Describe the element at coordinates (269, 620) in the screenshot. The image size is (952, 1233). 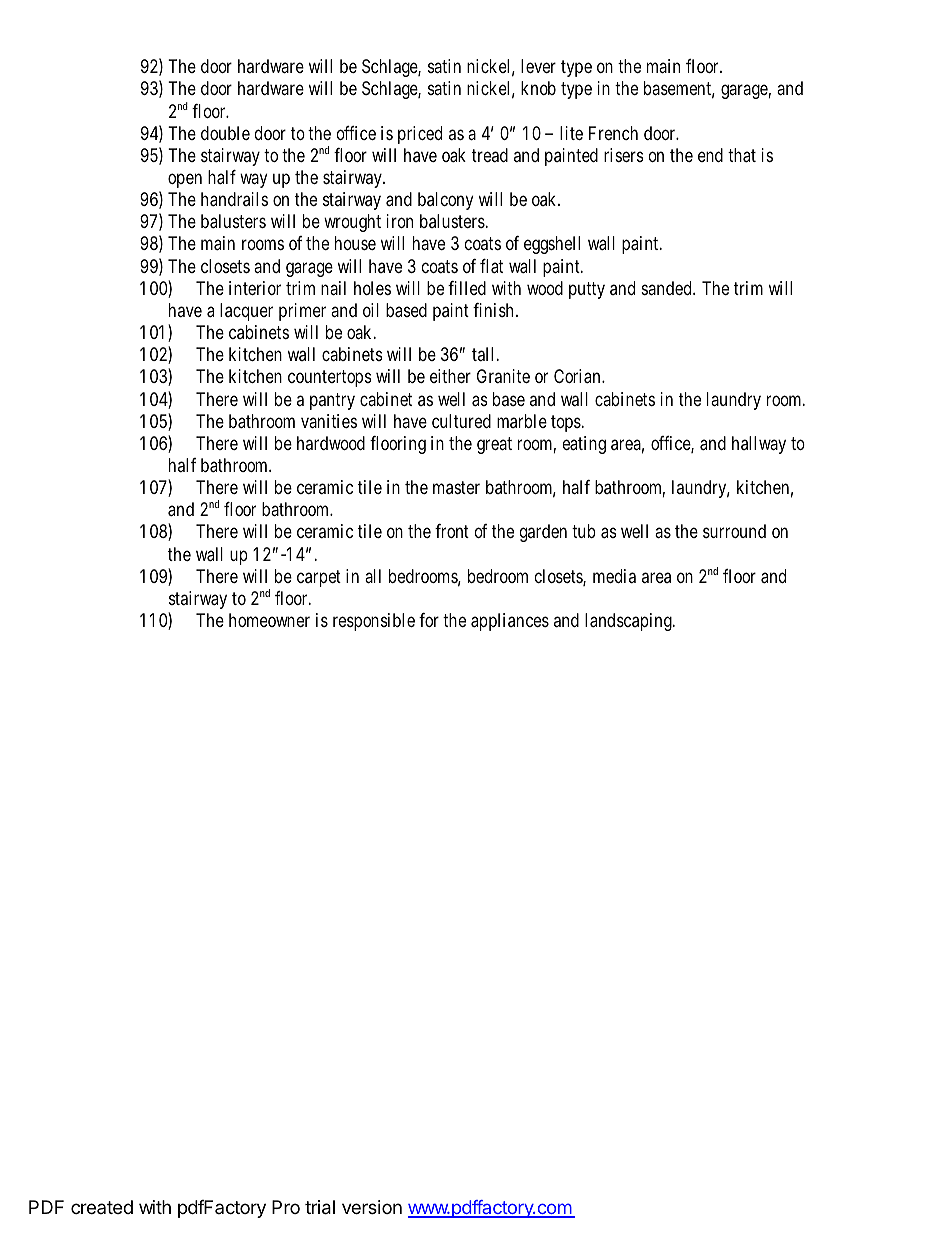
I see `homeowner` at that location.
